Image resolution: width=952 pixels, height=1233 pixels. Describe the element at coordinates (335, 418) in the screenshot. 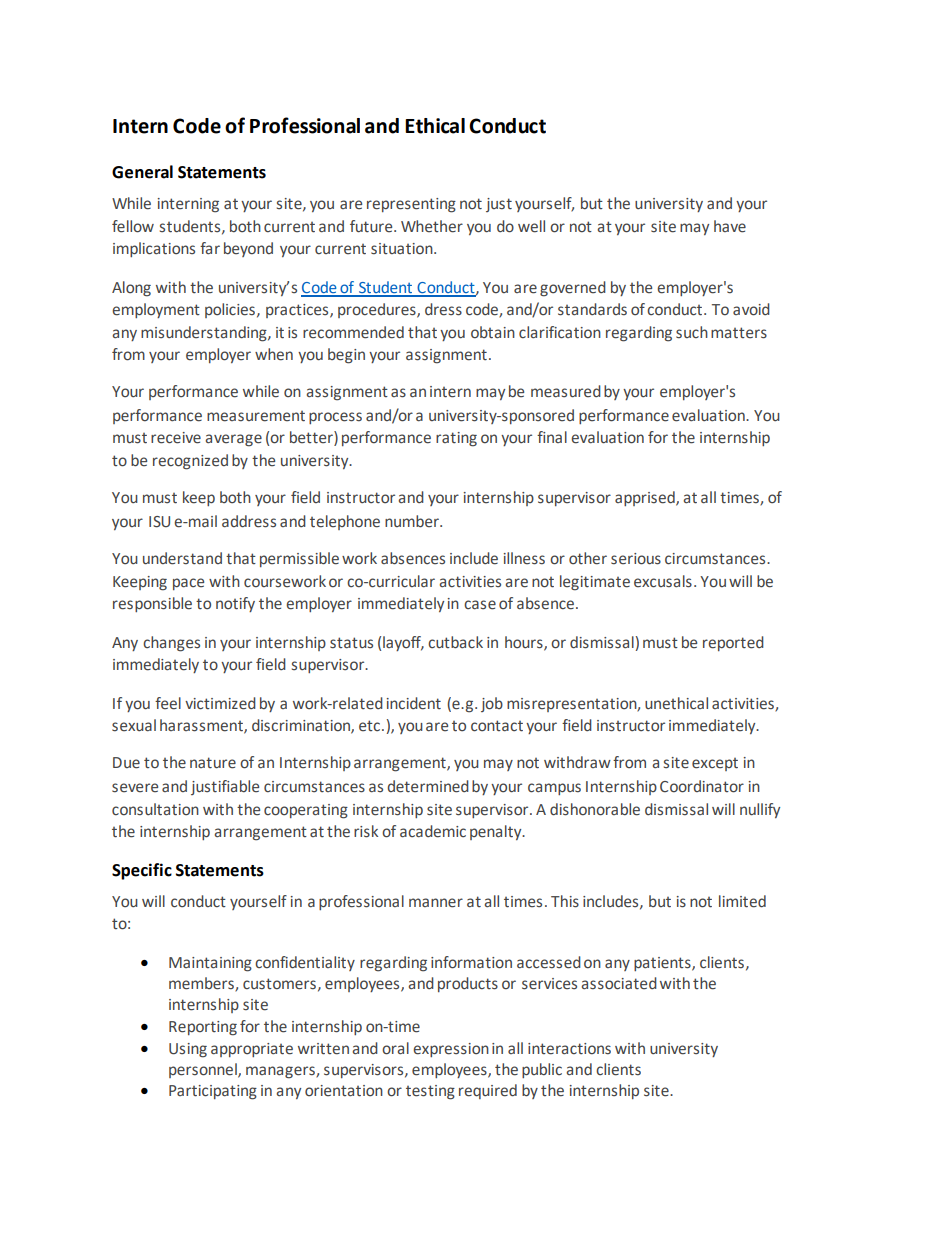

I see `process` at that location.
